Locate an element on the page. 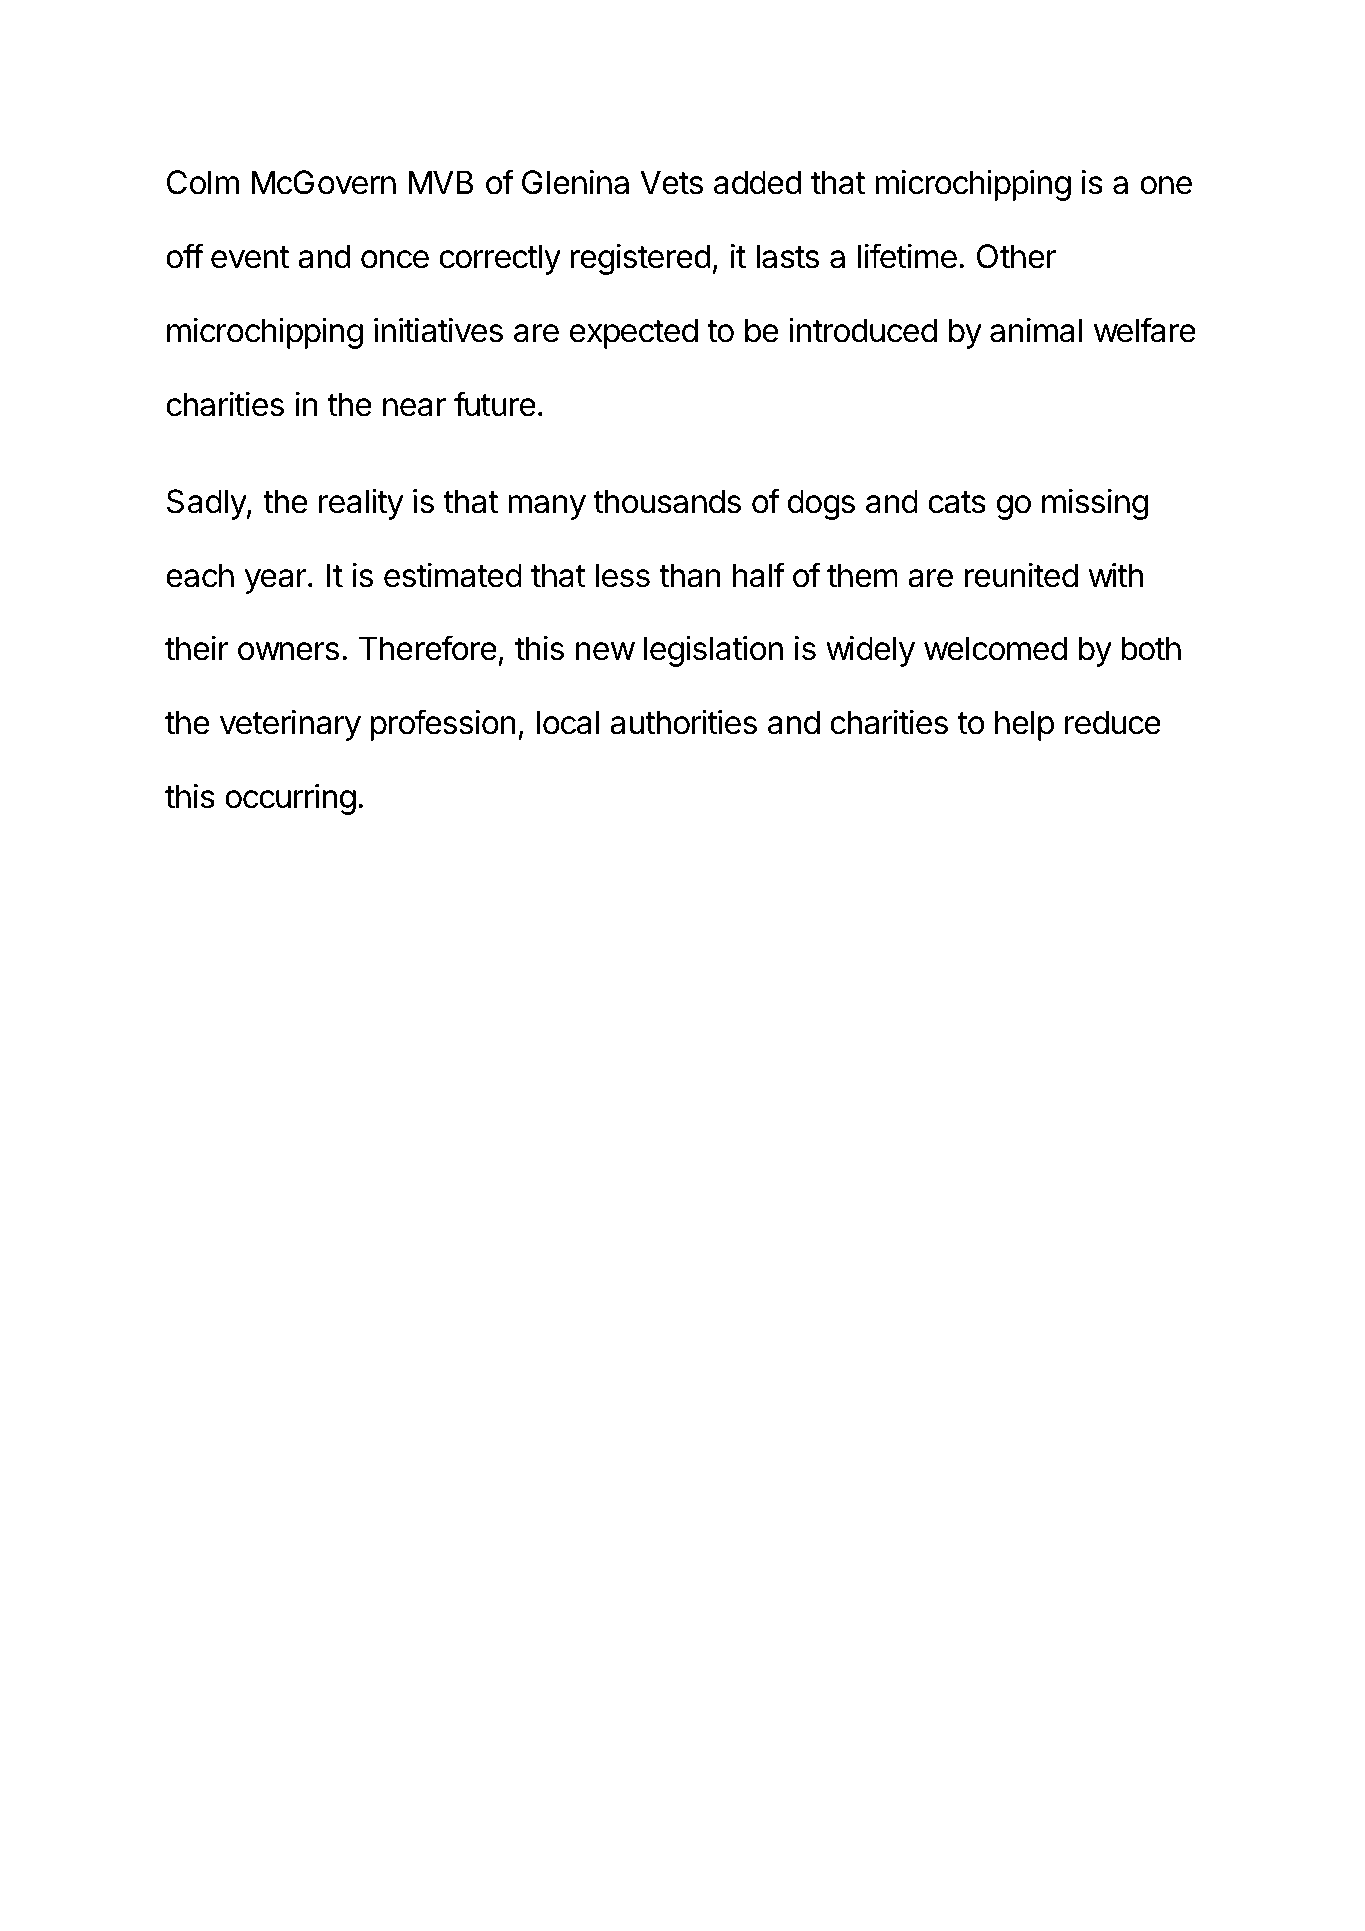 This image has height=1931, width=1365. occurring is located at coordinates (290, 799).
